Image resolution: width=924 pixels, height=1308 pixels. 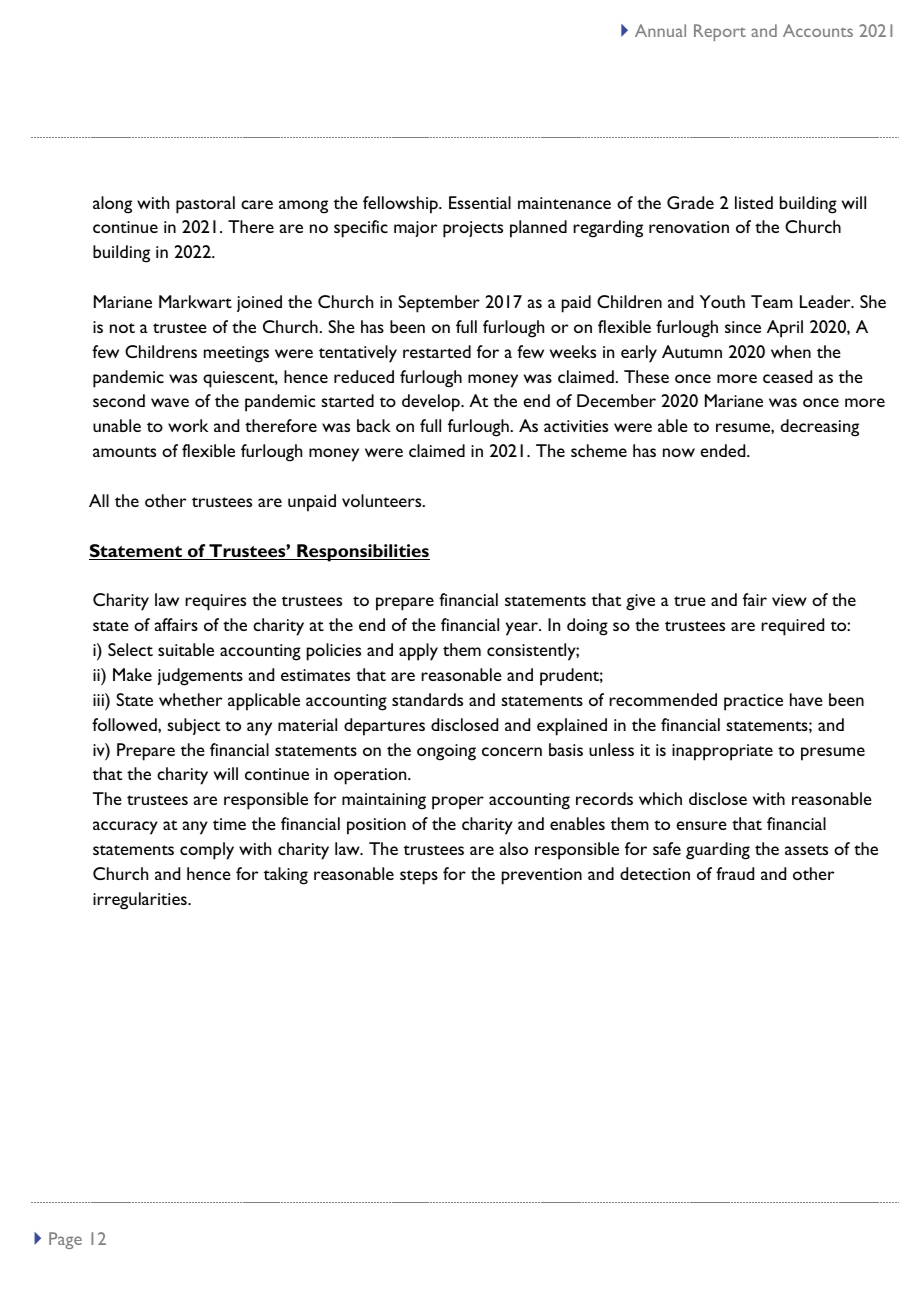 What do you see at coordinates (720, 32) in the page?
I see `Report` at bounding box center [720, 32].
